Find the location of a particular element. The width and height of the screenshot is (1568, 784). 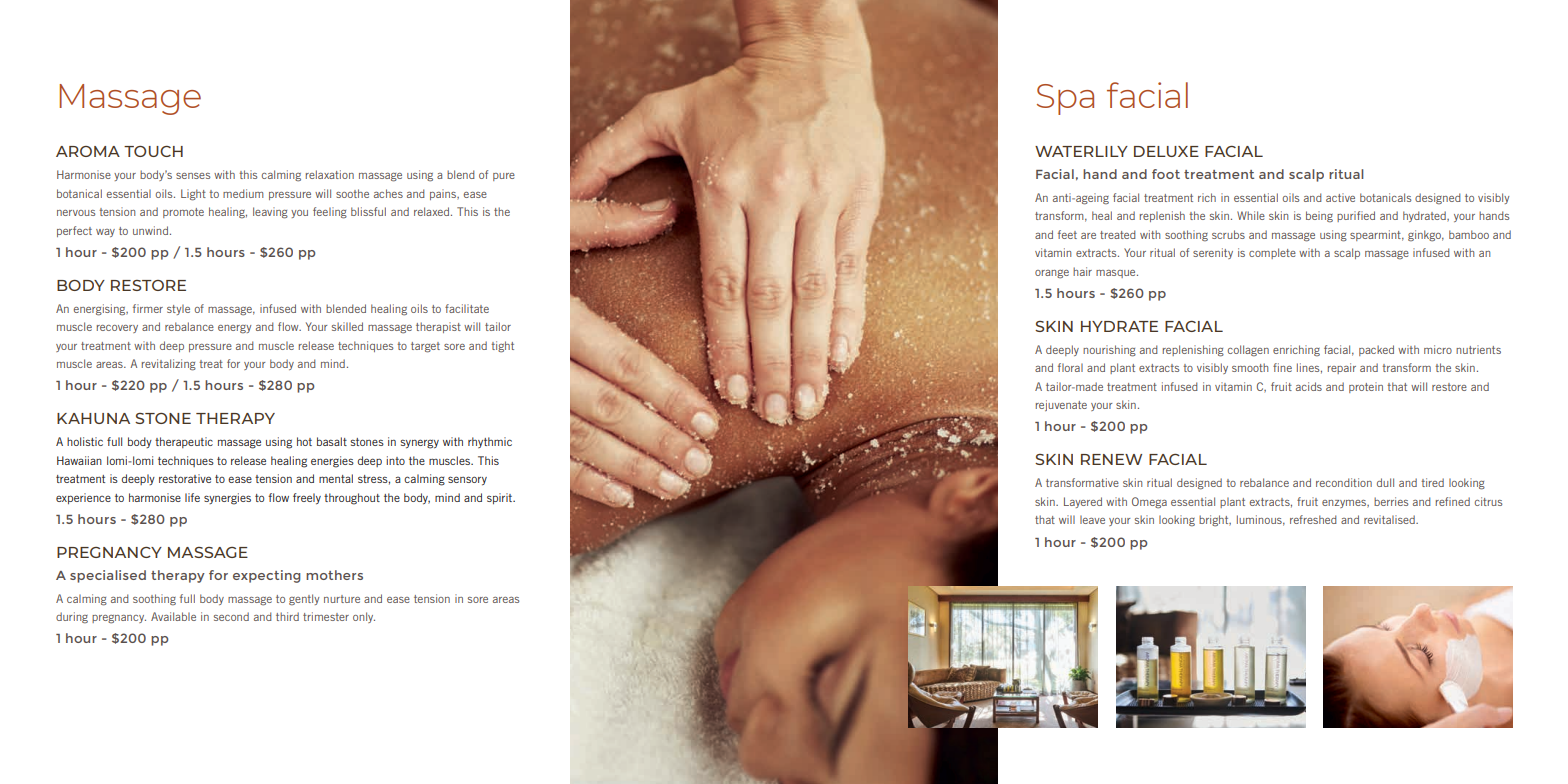

DELUXE is located at coordinates (1166, 151).
